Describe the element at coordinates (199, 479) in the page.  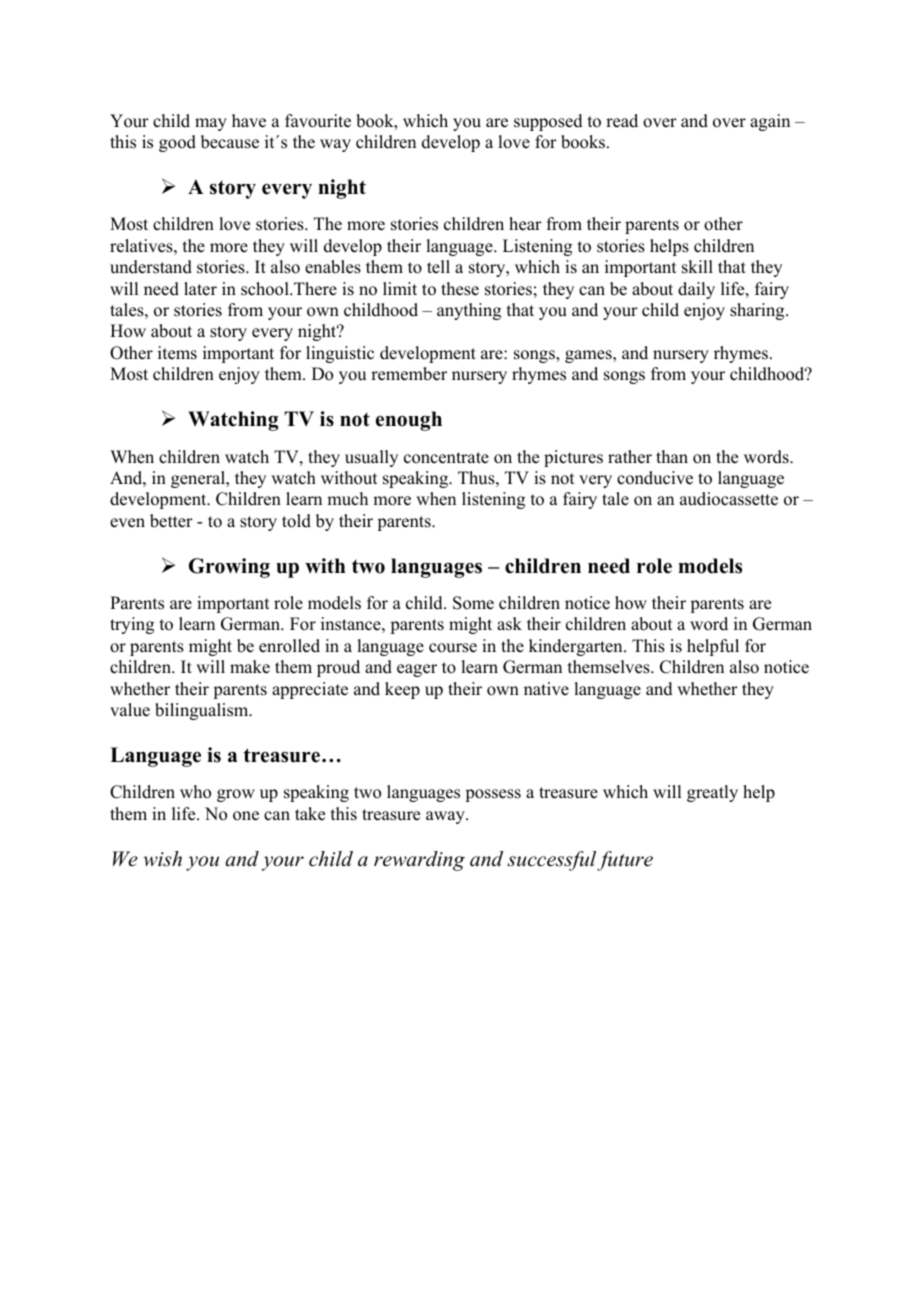
I see `general` at that location.
